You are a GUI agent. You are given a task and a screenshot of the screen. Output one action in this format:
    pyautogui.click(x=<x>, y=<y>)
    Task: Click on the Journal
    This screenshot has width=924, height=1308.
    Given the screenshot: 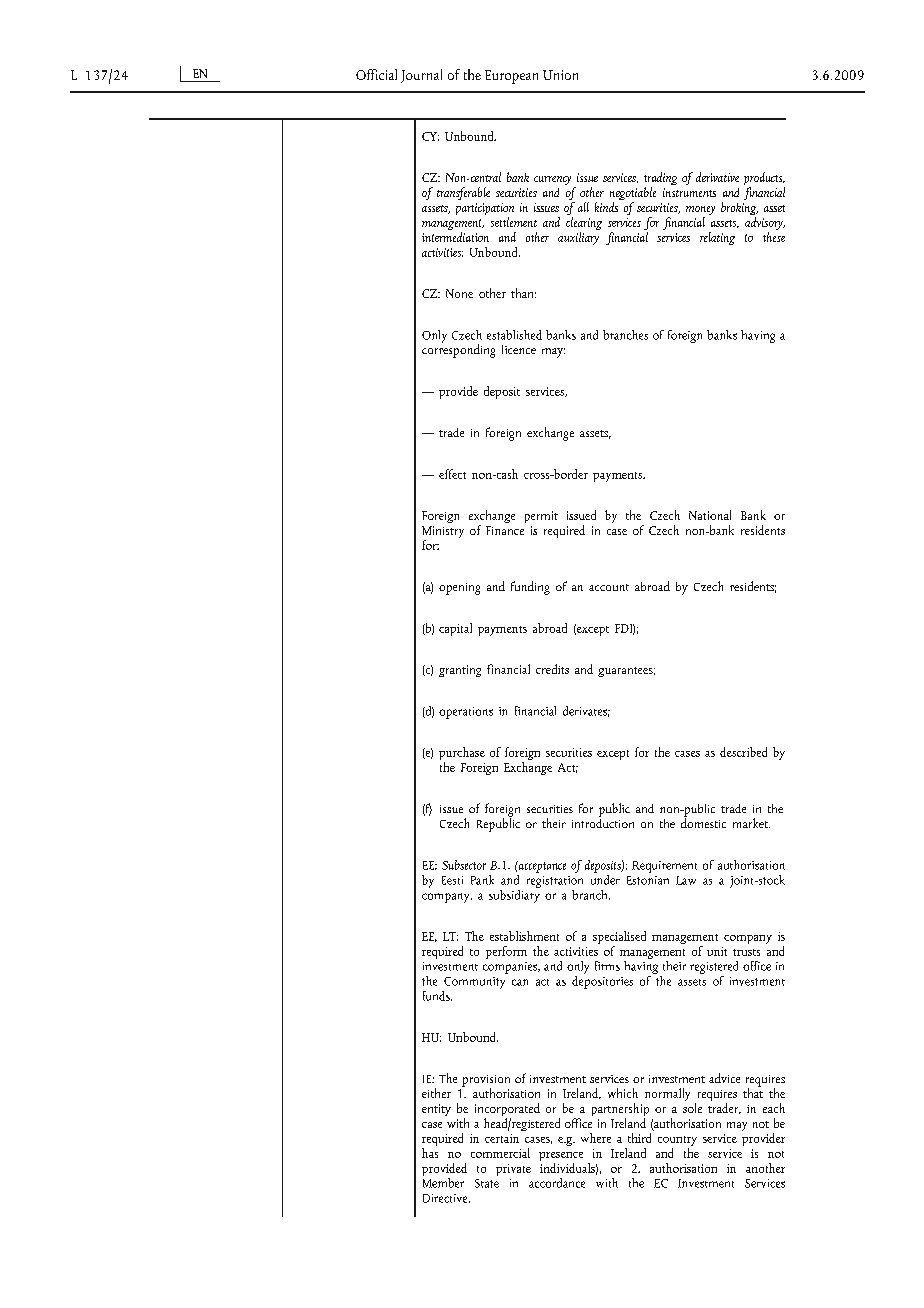 What is the action you would take?
    pyautogui.click(x=421, y=76)
